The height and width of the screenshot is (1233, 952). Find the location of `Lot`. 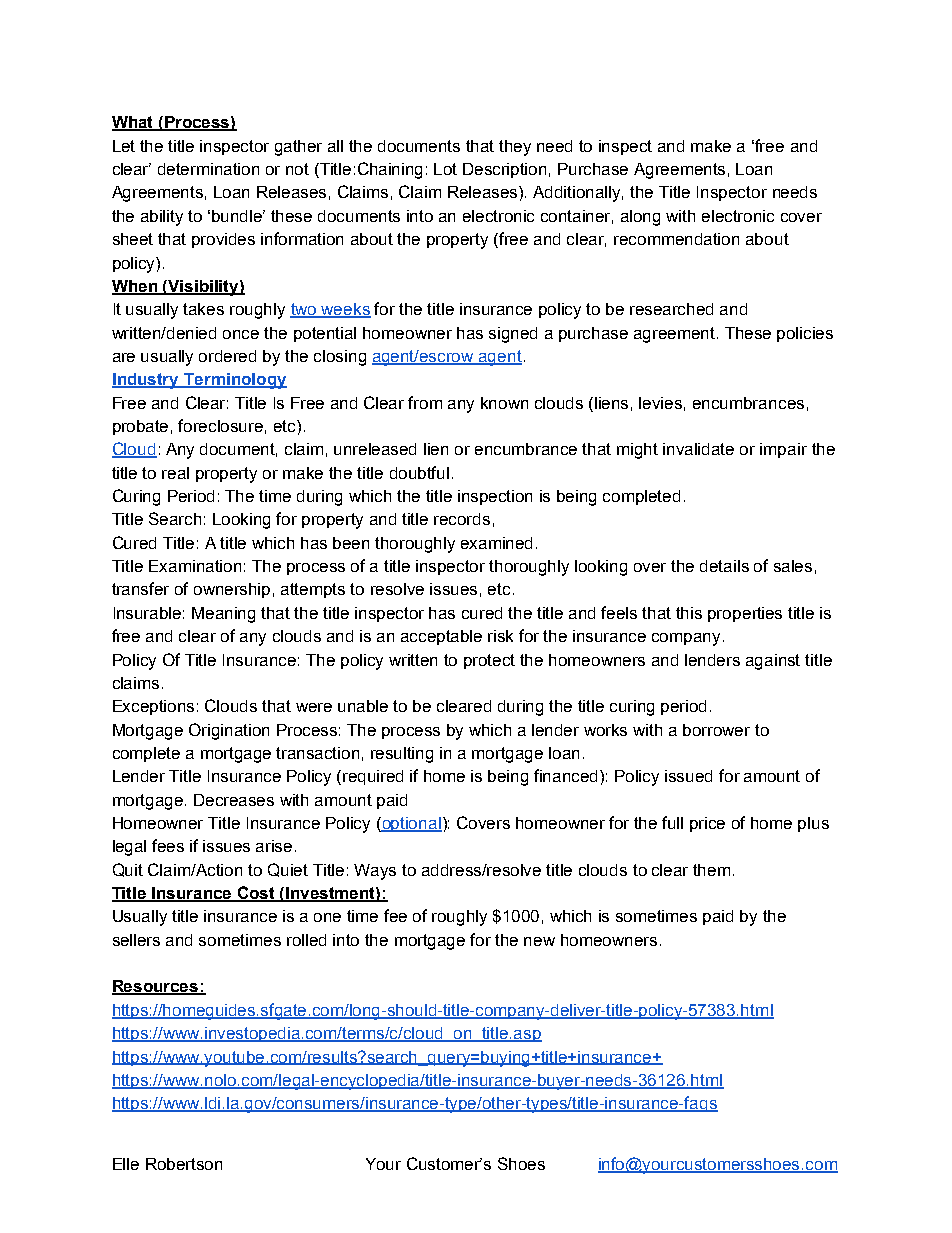

Lot is located at coordinates (445, 169).
